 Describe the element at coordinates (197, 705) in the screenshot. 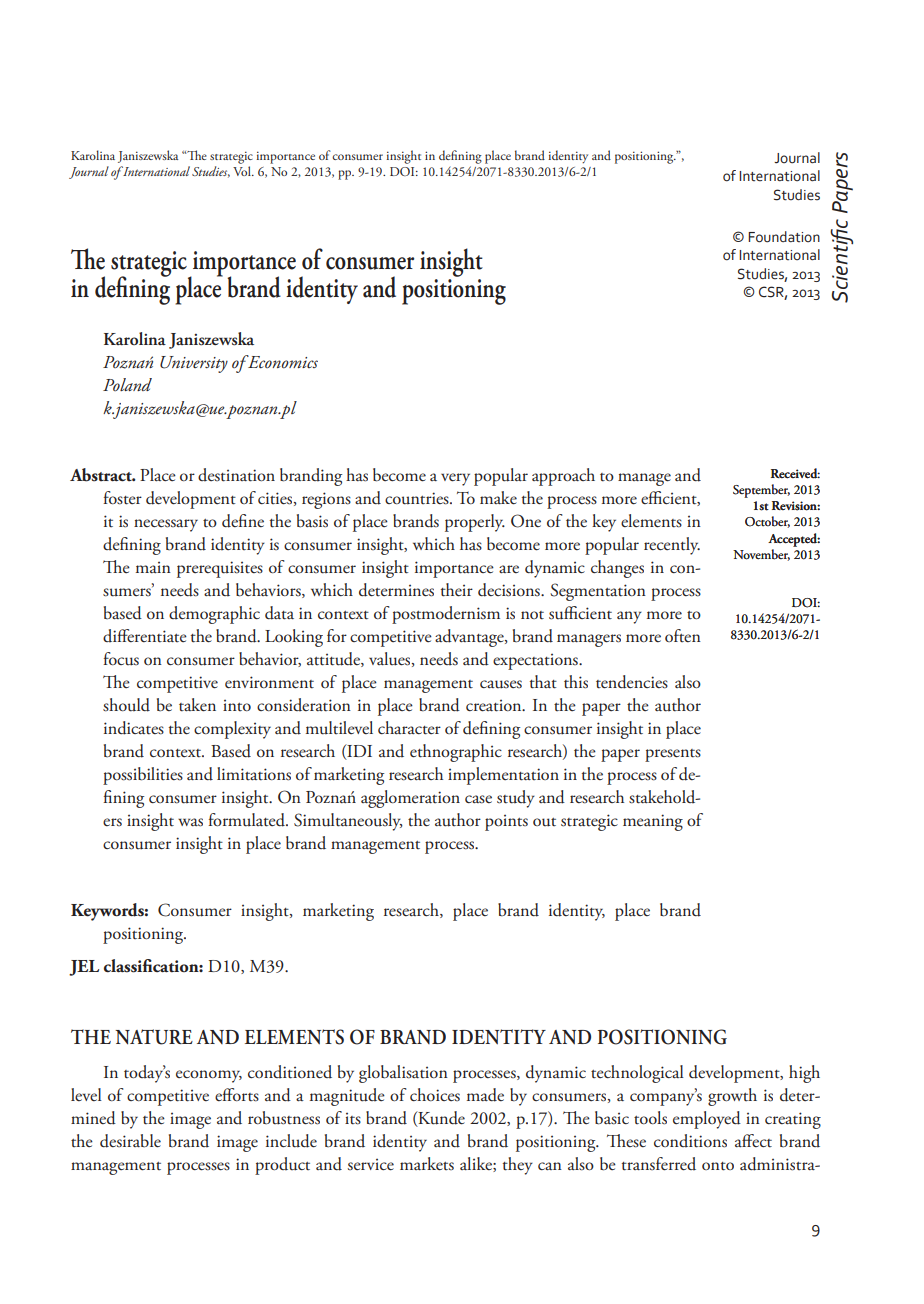

I see `taken` at that location.
